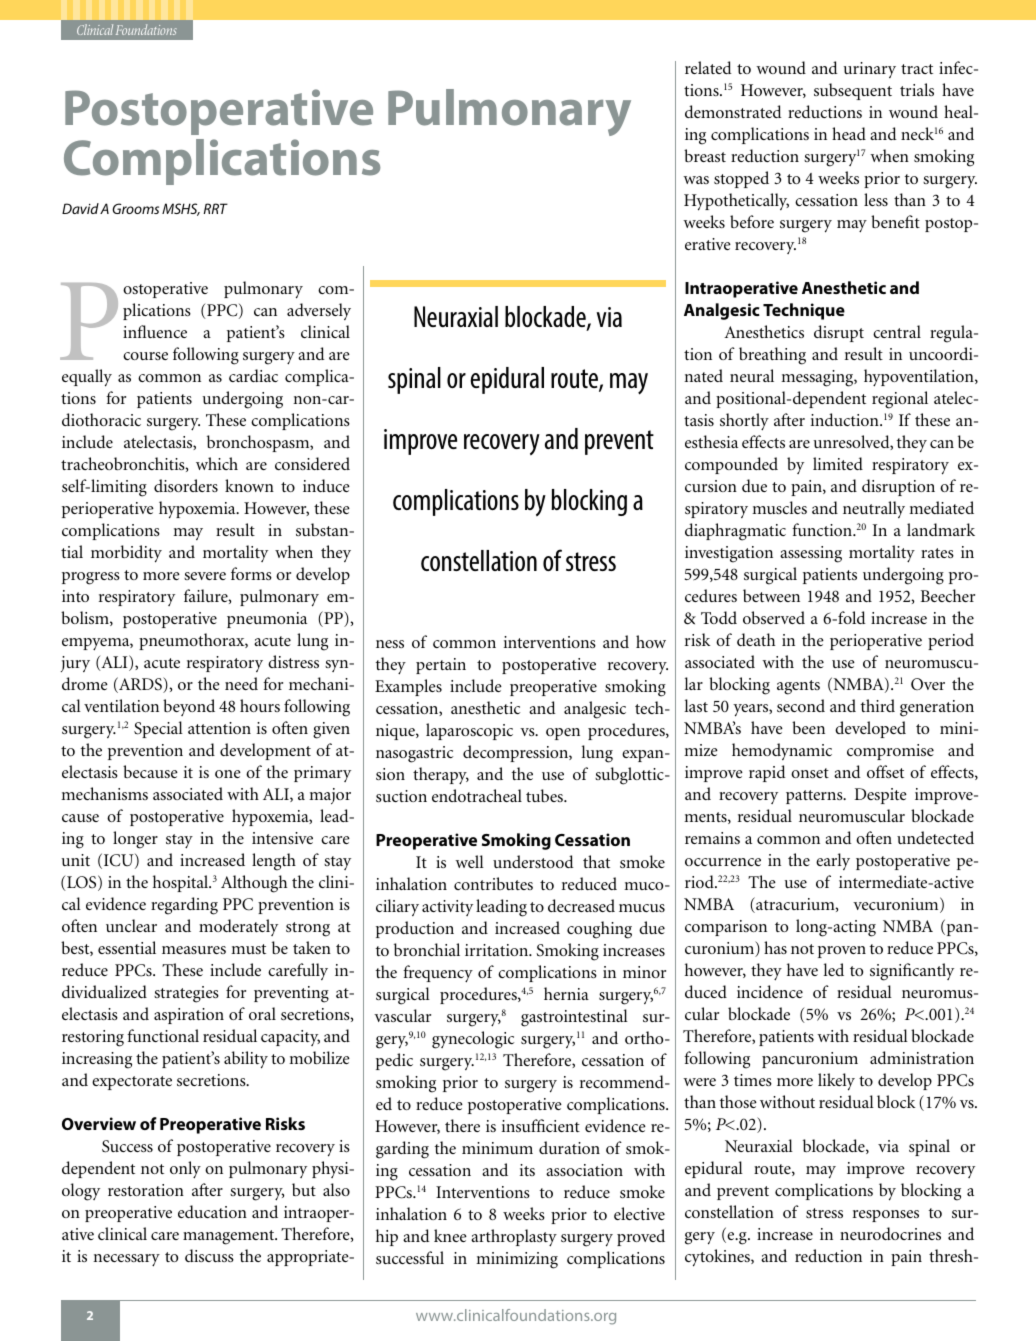  Describe the element at coordinates (842, 952) in the page. I see `proven` at that location.
